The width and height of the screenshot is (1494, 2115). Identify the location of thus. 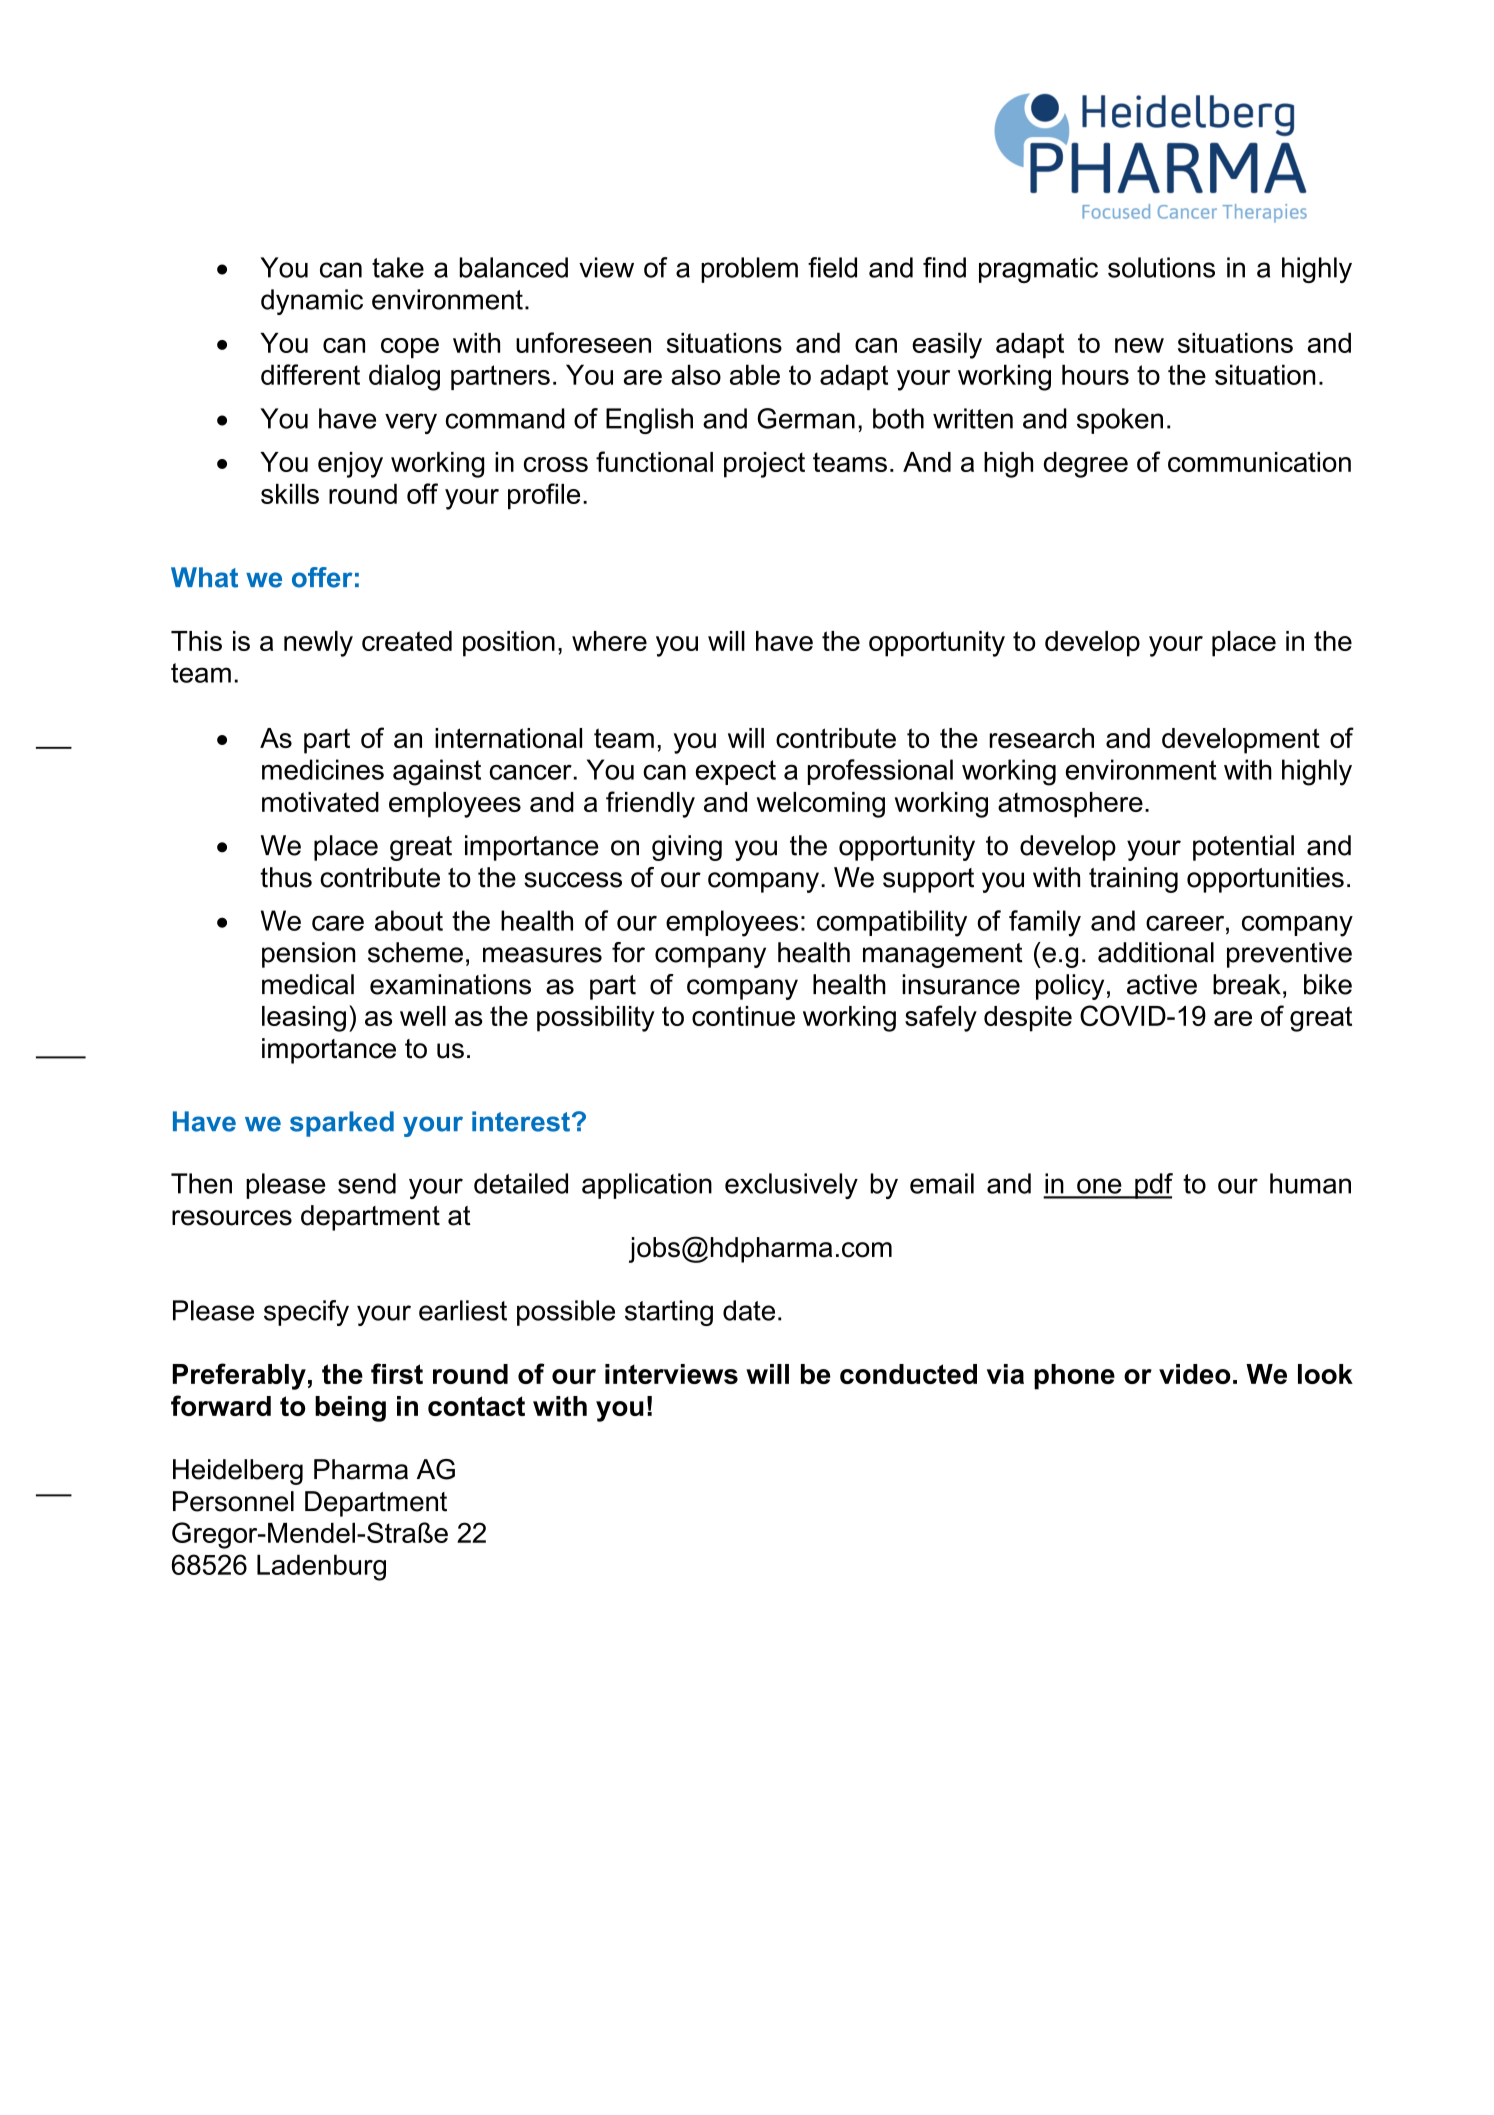
(286, 877).
